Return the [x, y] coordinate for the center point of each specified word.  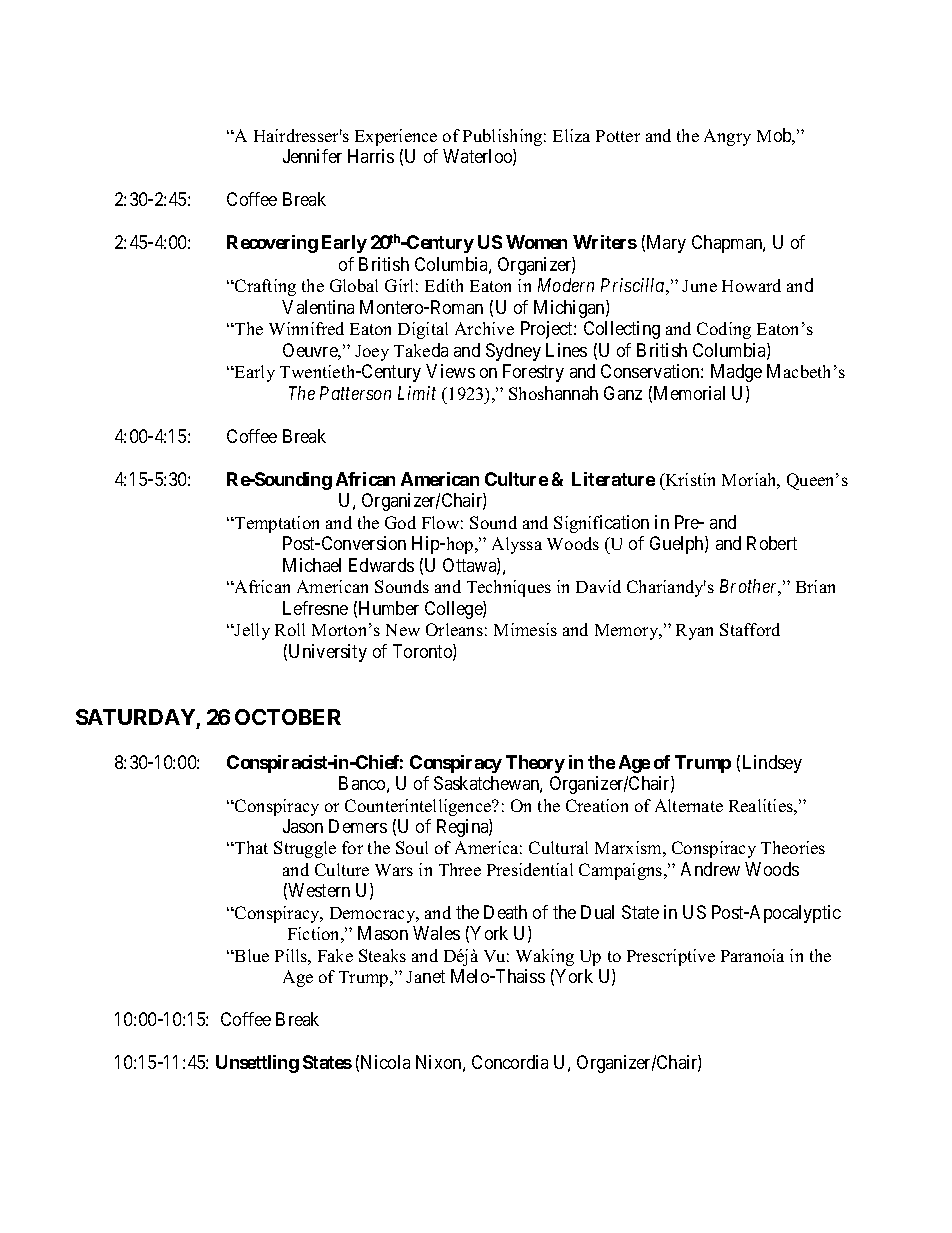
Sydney [513, 352]
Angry [727, 137]
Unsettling [257, 1064]
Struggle [305, 849]
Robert [772, 543]
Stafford [750, 629]
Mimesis [525, 629]
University [328, 653]
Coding [724, 330]
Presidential [530, 869]
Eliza [571, 135]
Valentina [318, 307]
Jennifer [312, 156]
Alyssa [517, 545]
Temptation [276, 524]
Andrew [710, 869]
